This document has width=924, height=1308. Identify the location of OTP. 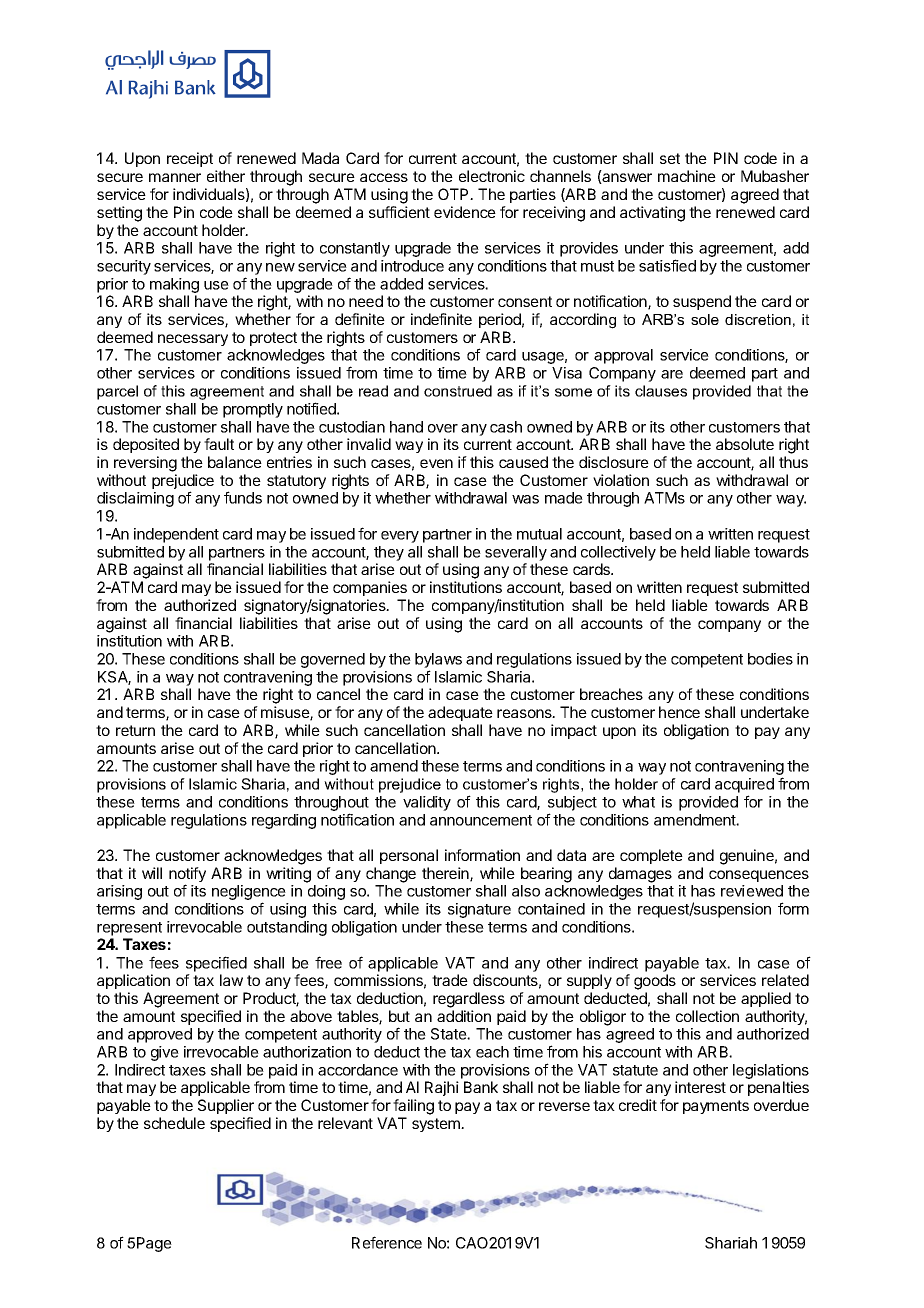
(454, 194).
